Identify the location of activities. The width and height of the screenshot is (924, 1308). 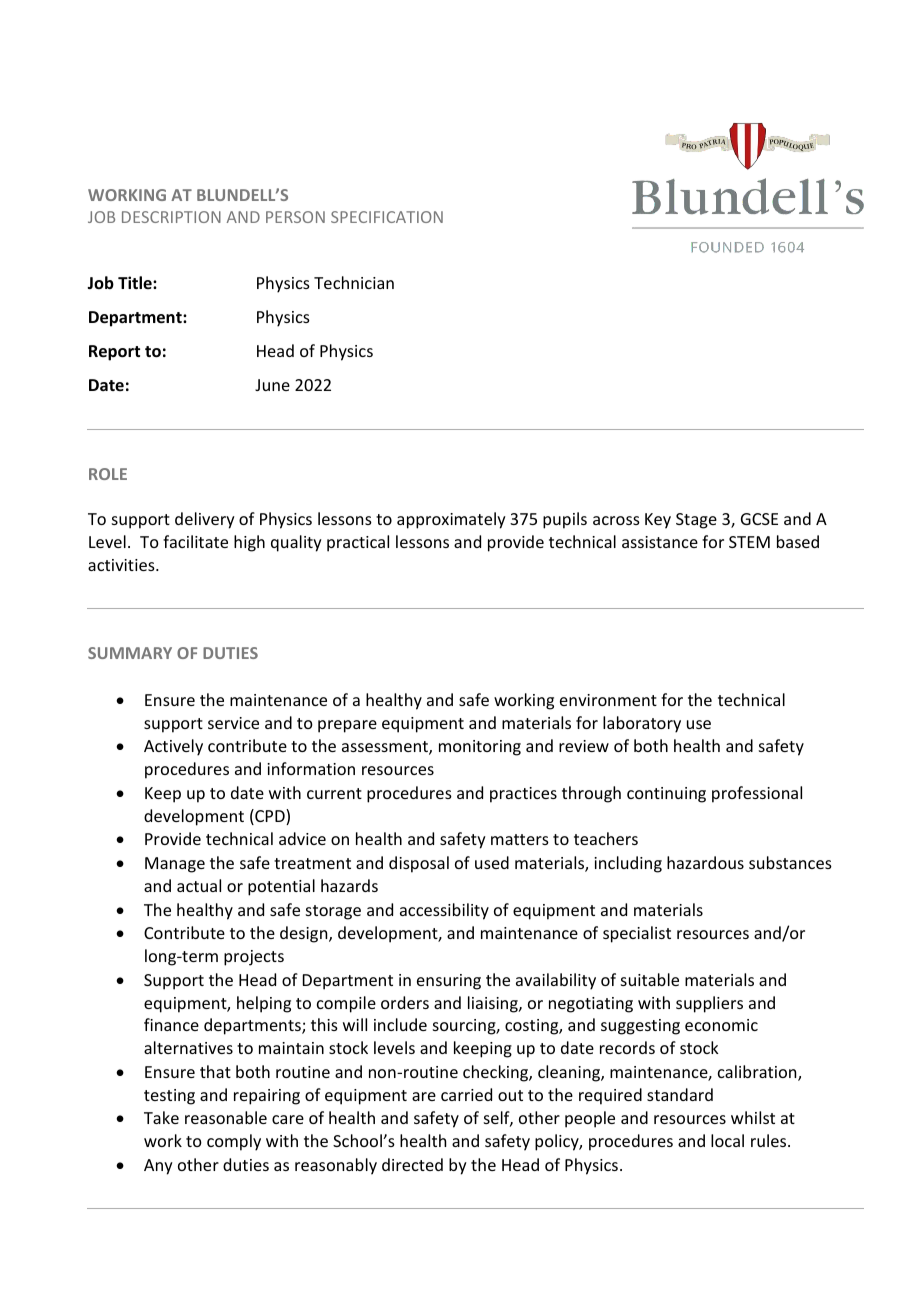
(122, 565).
